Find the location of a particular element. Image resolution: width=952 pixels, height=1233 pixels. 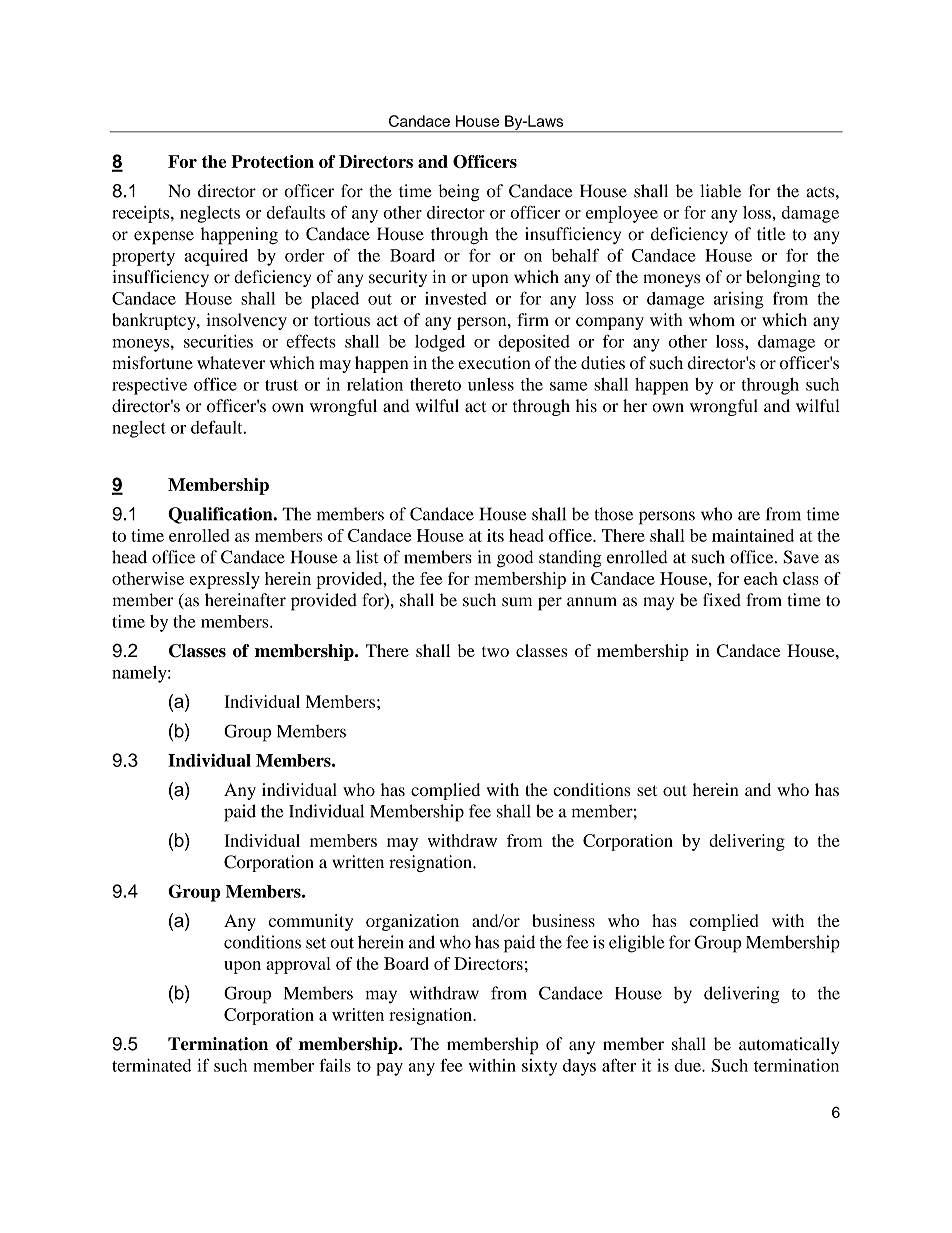

sixty is located at coordinates (539, 1067).
